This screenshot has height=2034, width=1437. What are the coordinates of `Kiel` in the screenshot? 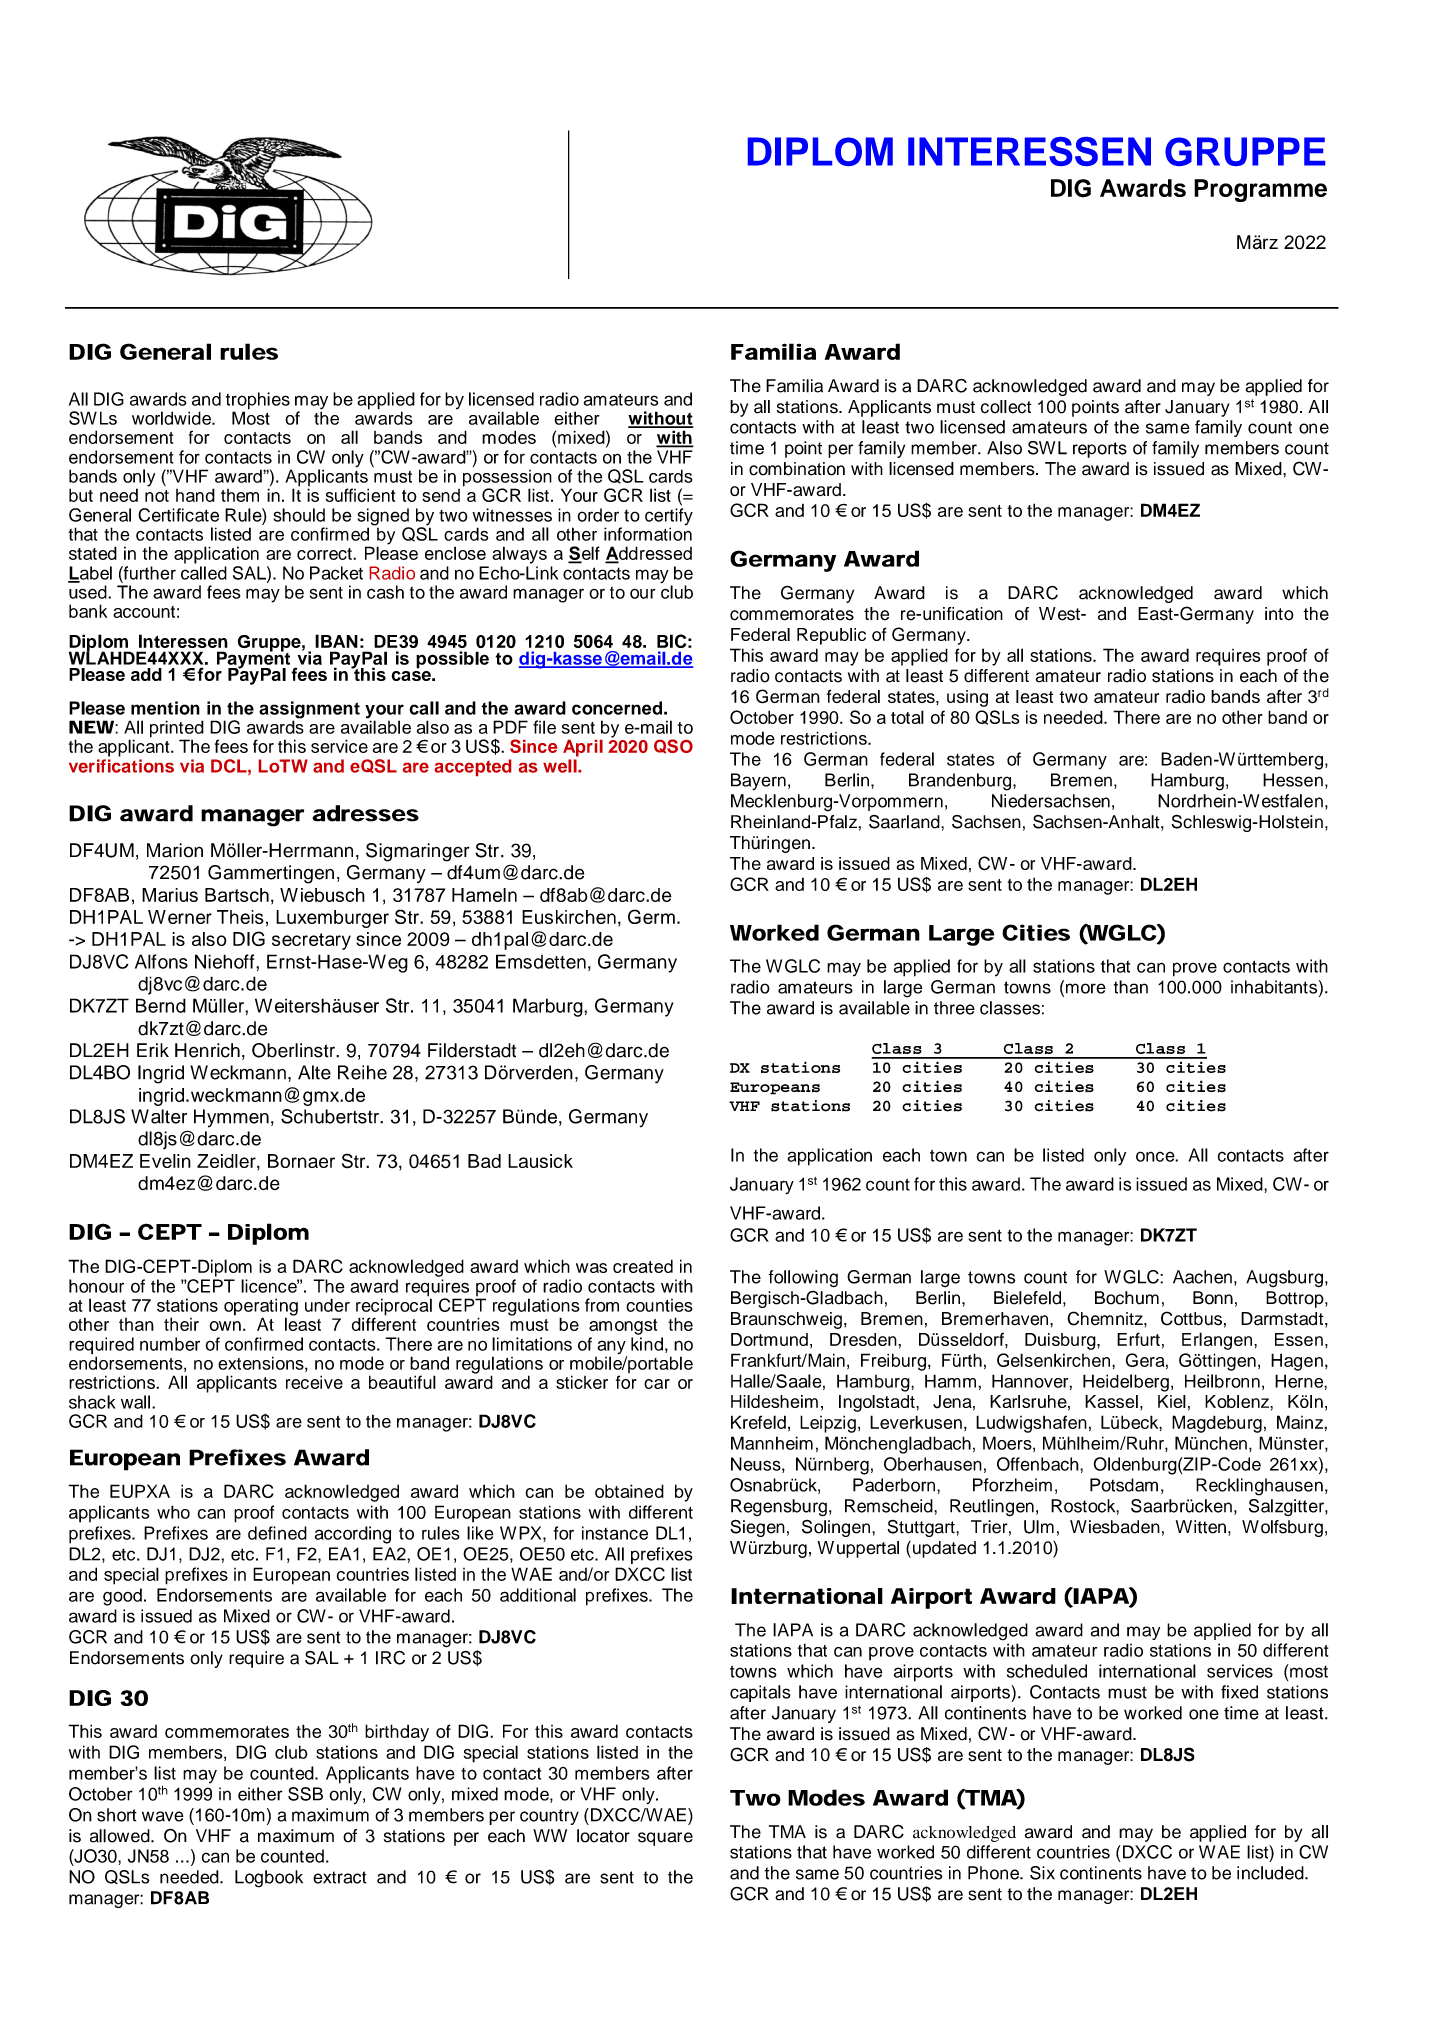 It's located at (1172, 1401).
